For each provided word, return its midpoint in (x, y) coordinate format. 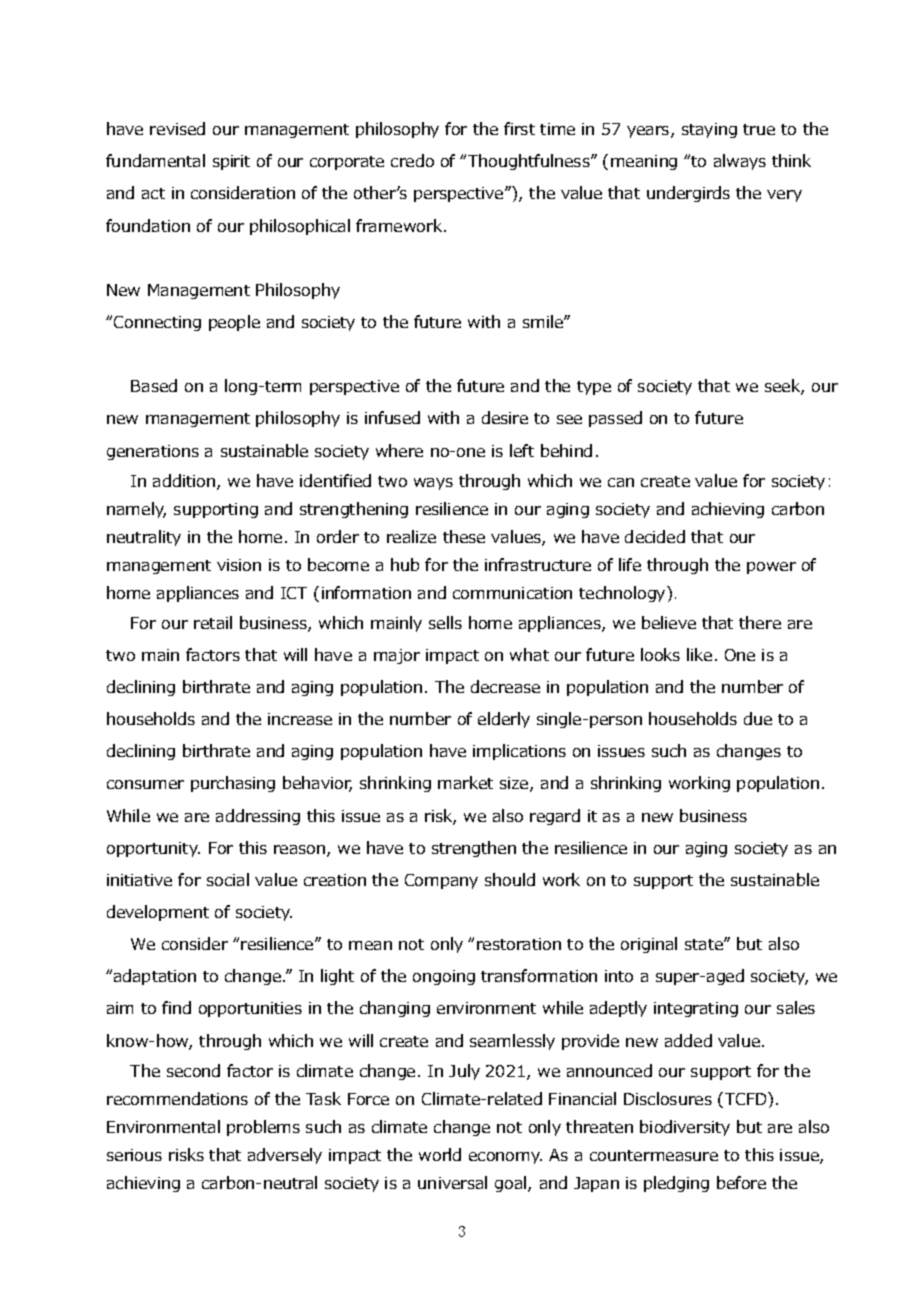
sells (445, 622)
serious (134, 1155)
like (699, 654)
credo (412, 160)
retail (213, 622)
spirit (231, 162)
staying (709, 130)
